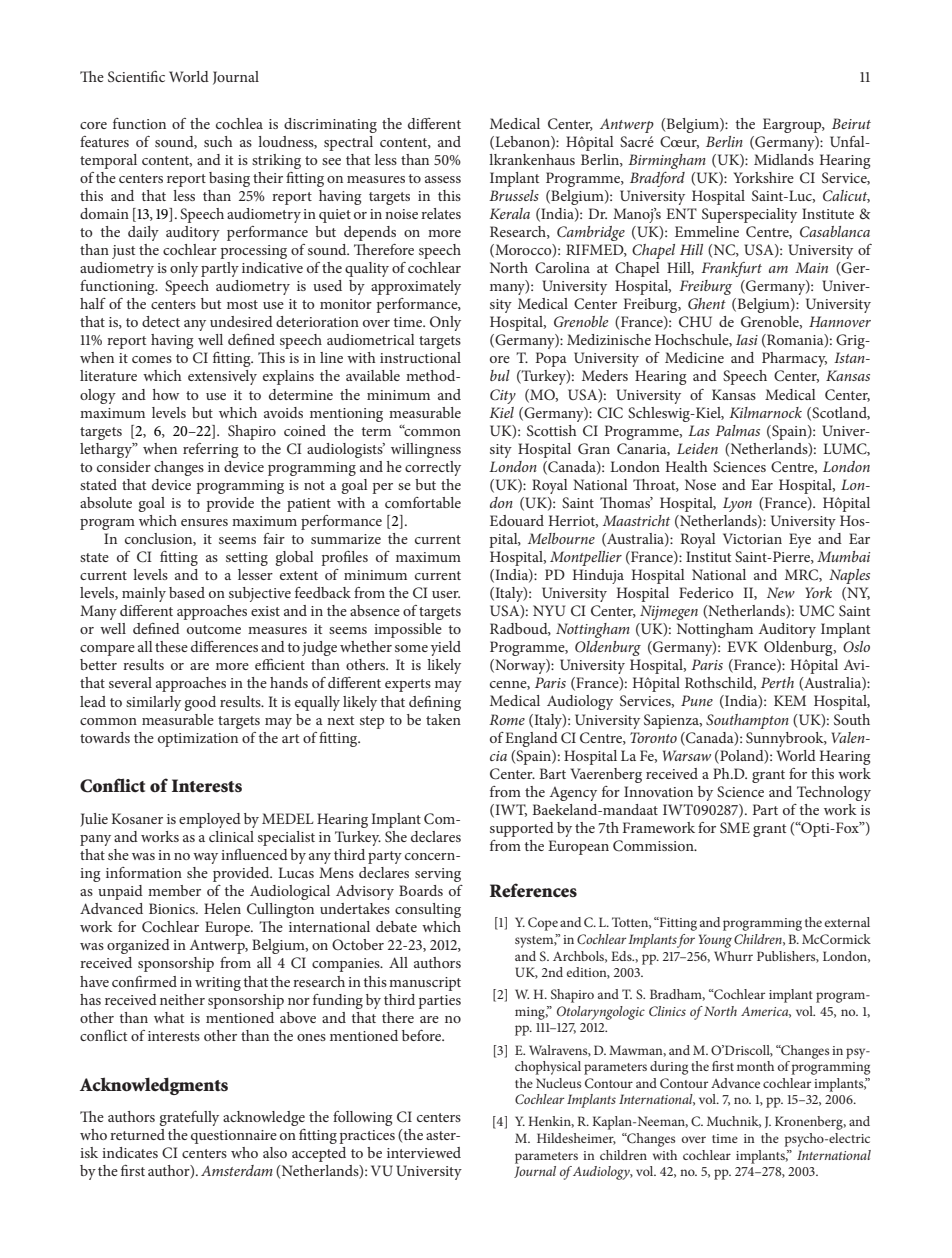  I want to click on gratefully, so click(189, 1118).
